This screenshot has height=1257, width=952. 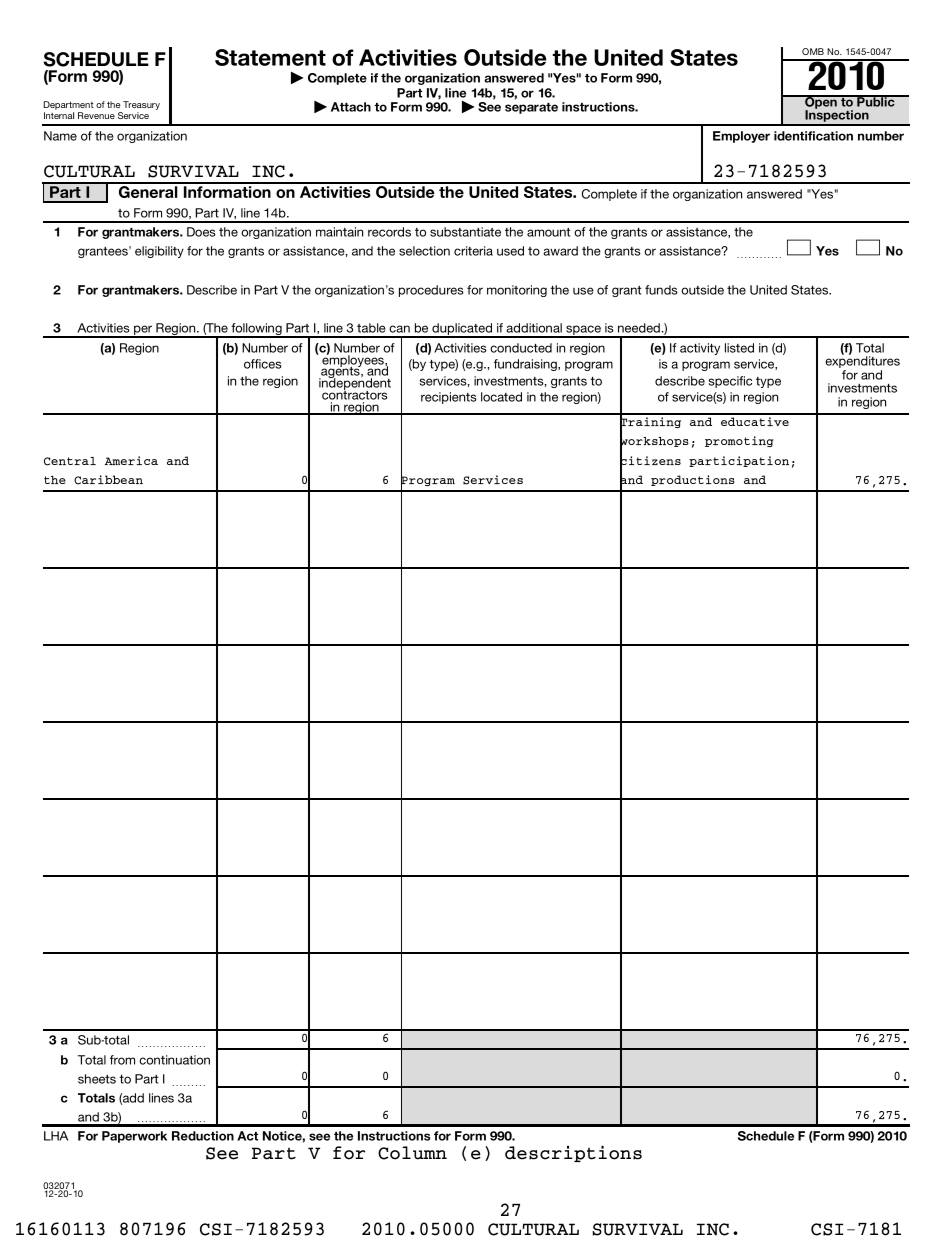 What do you see at coordinates (531, 108) in the screenshot?
I see `separate` at bounding box center [531, 108].
